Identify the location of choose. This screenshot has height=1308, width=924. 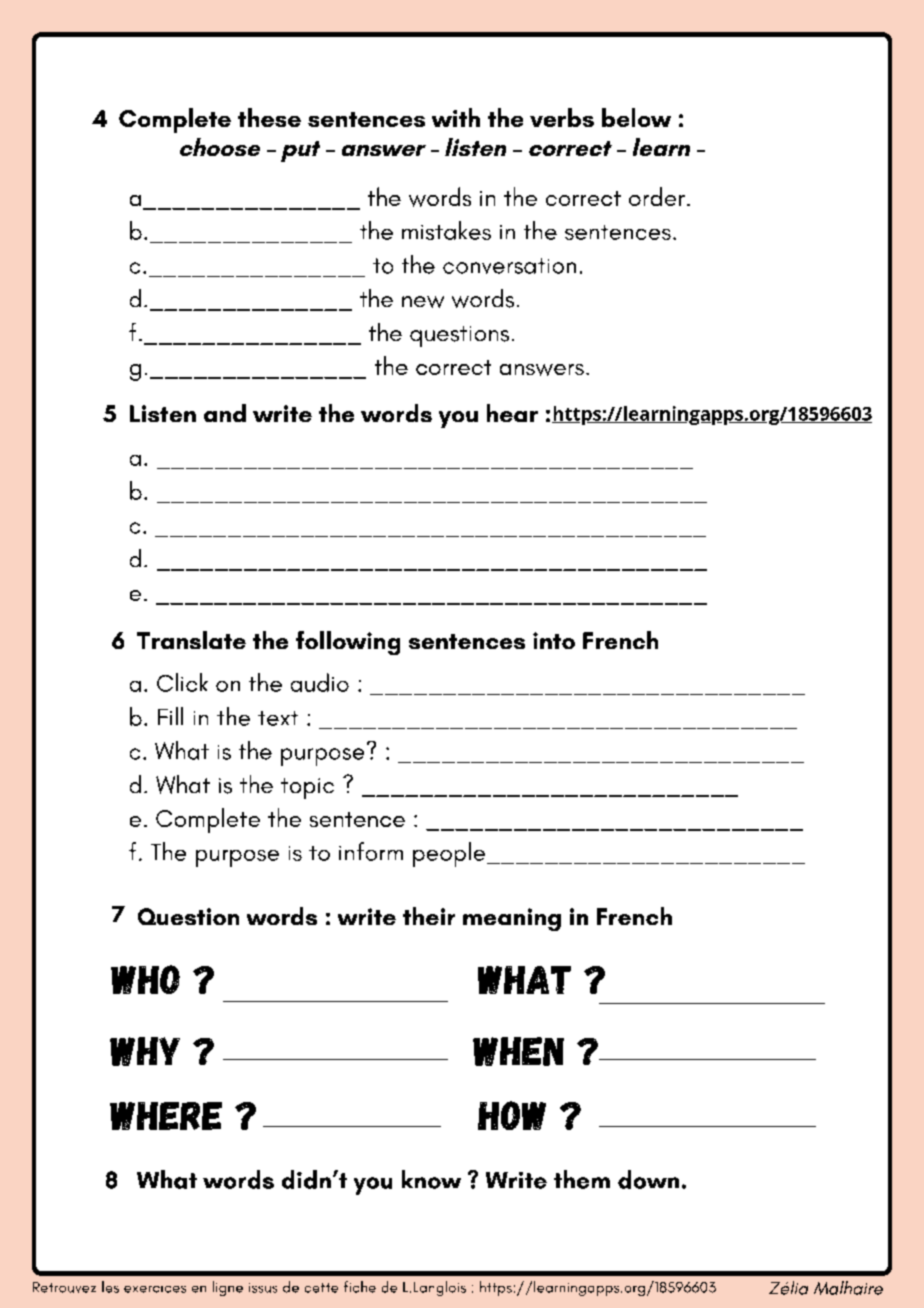
(220, 147).
